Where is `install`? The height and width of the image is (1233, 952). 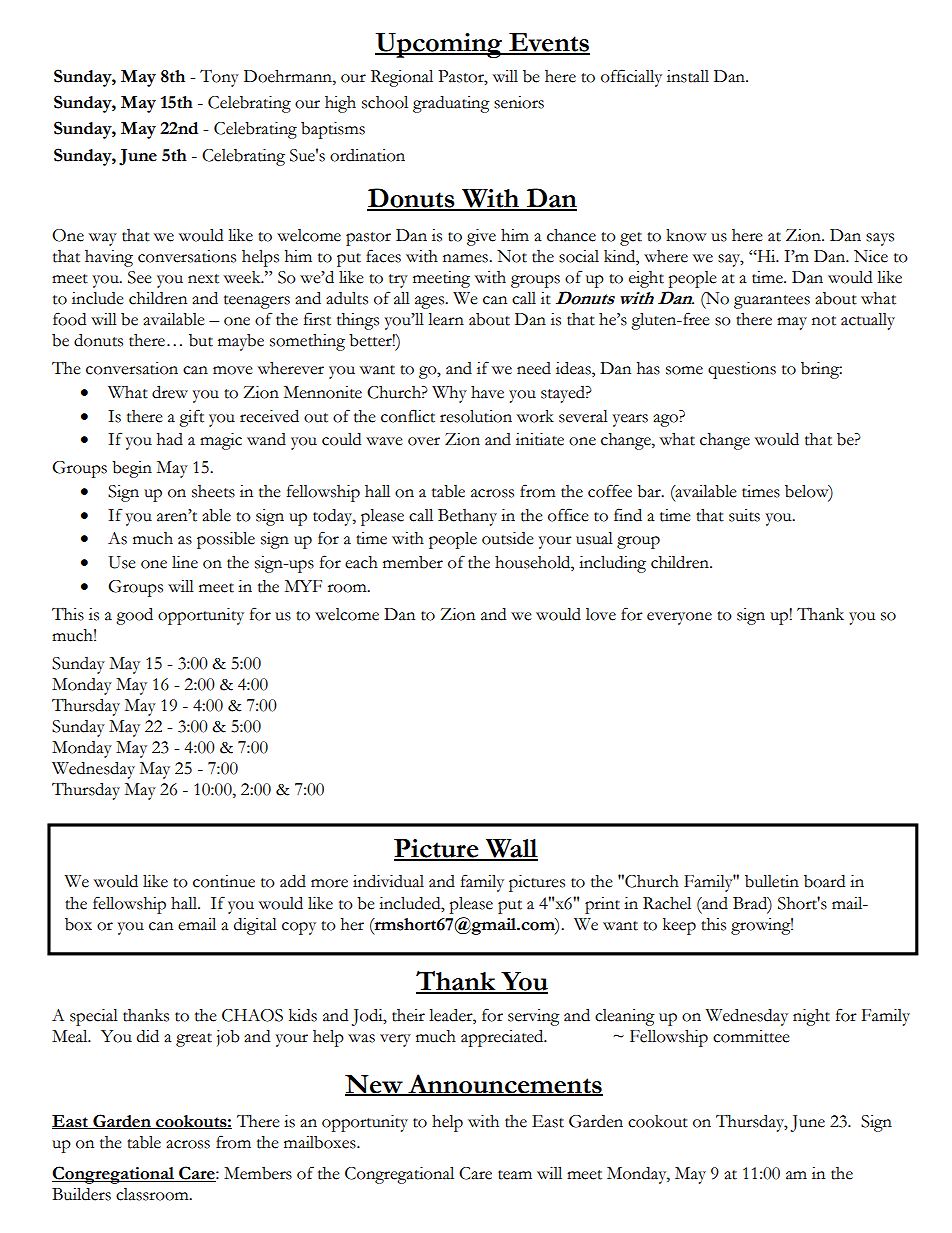
install is located at coordinates (688, 76).
